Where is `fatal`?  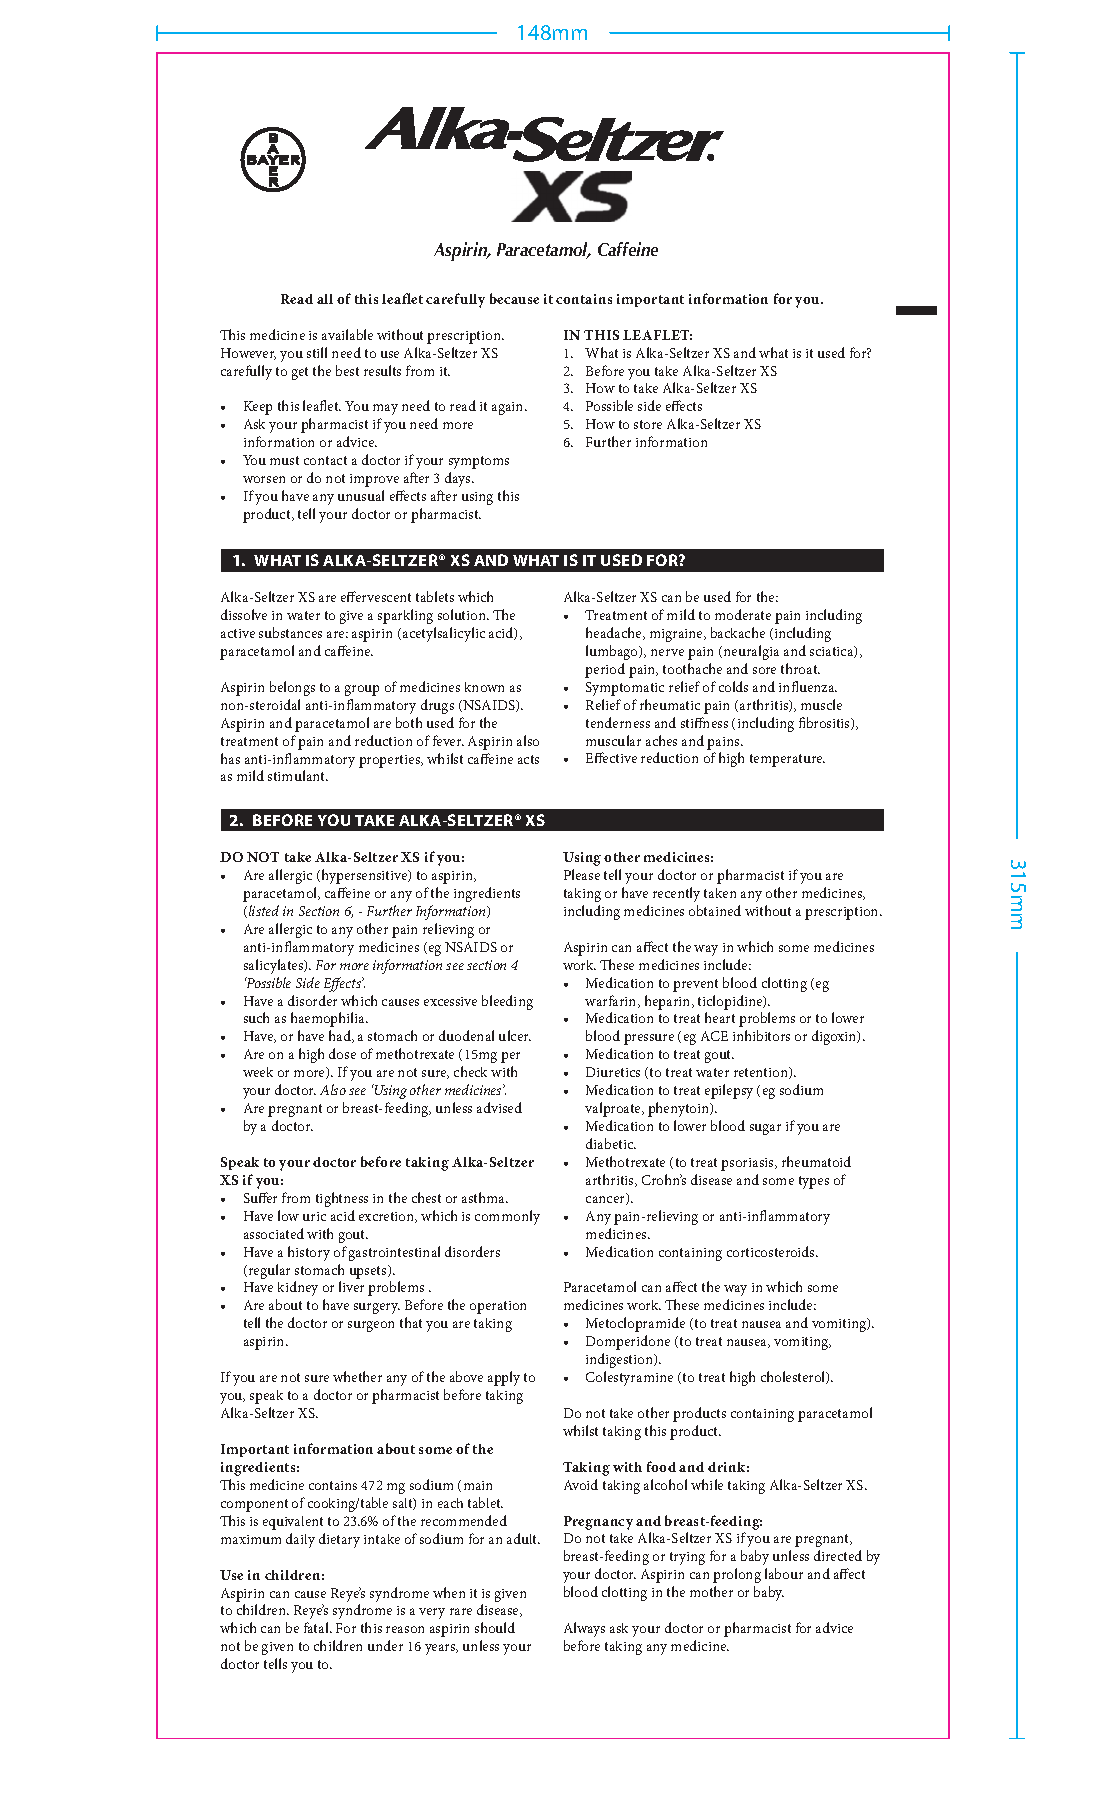
fatal is located at coordinates (317, 1627).
